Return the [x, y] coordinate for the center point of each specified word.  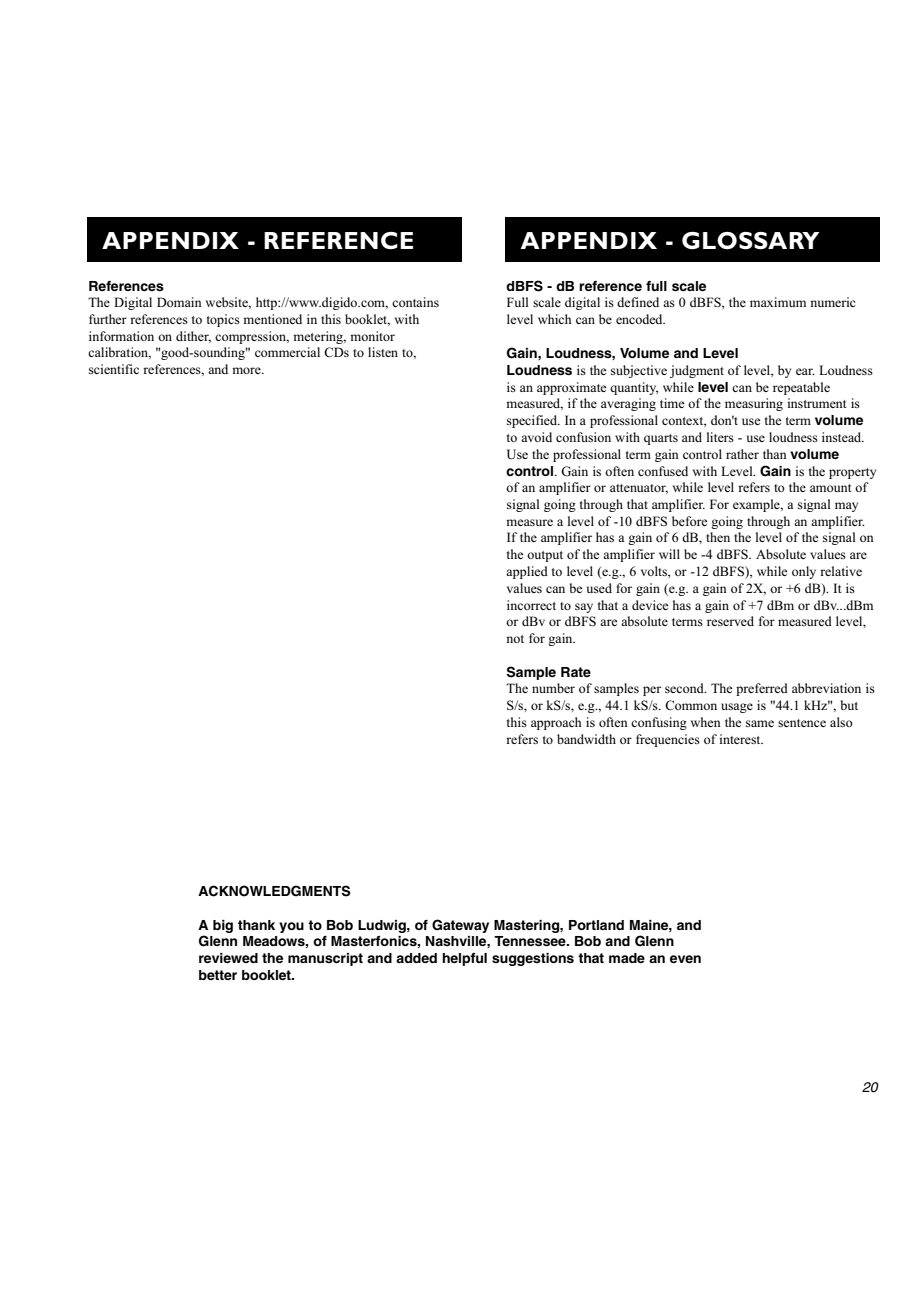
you [291, 927]
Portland [596, 925]
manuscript [325, 959]
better [218, 975]
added [416, 958]
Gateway [460, 926]
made [627, 958]
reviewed [228, 958]
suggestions [533, 959]
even [685, 959]
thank [256, 925]
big [223, 926]
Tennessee [531, 941]
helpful [464, 959]
